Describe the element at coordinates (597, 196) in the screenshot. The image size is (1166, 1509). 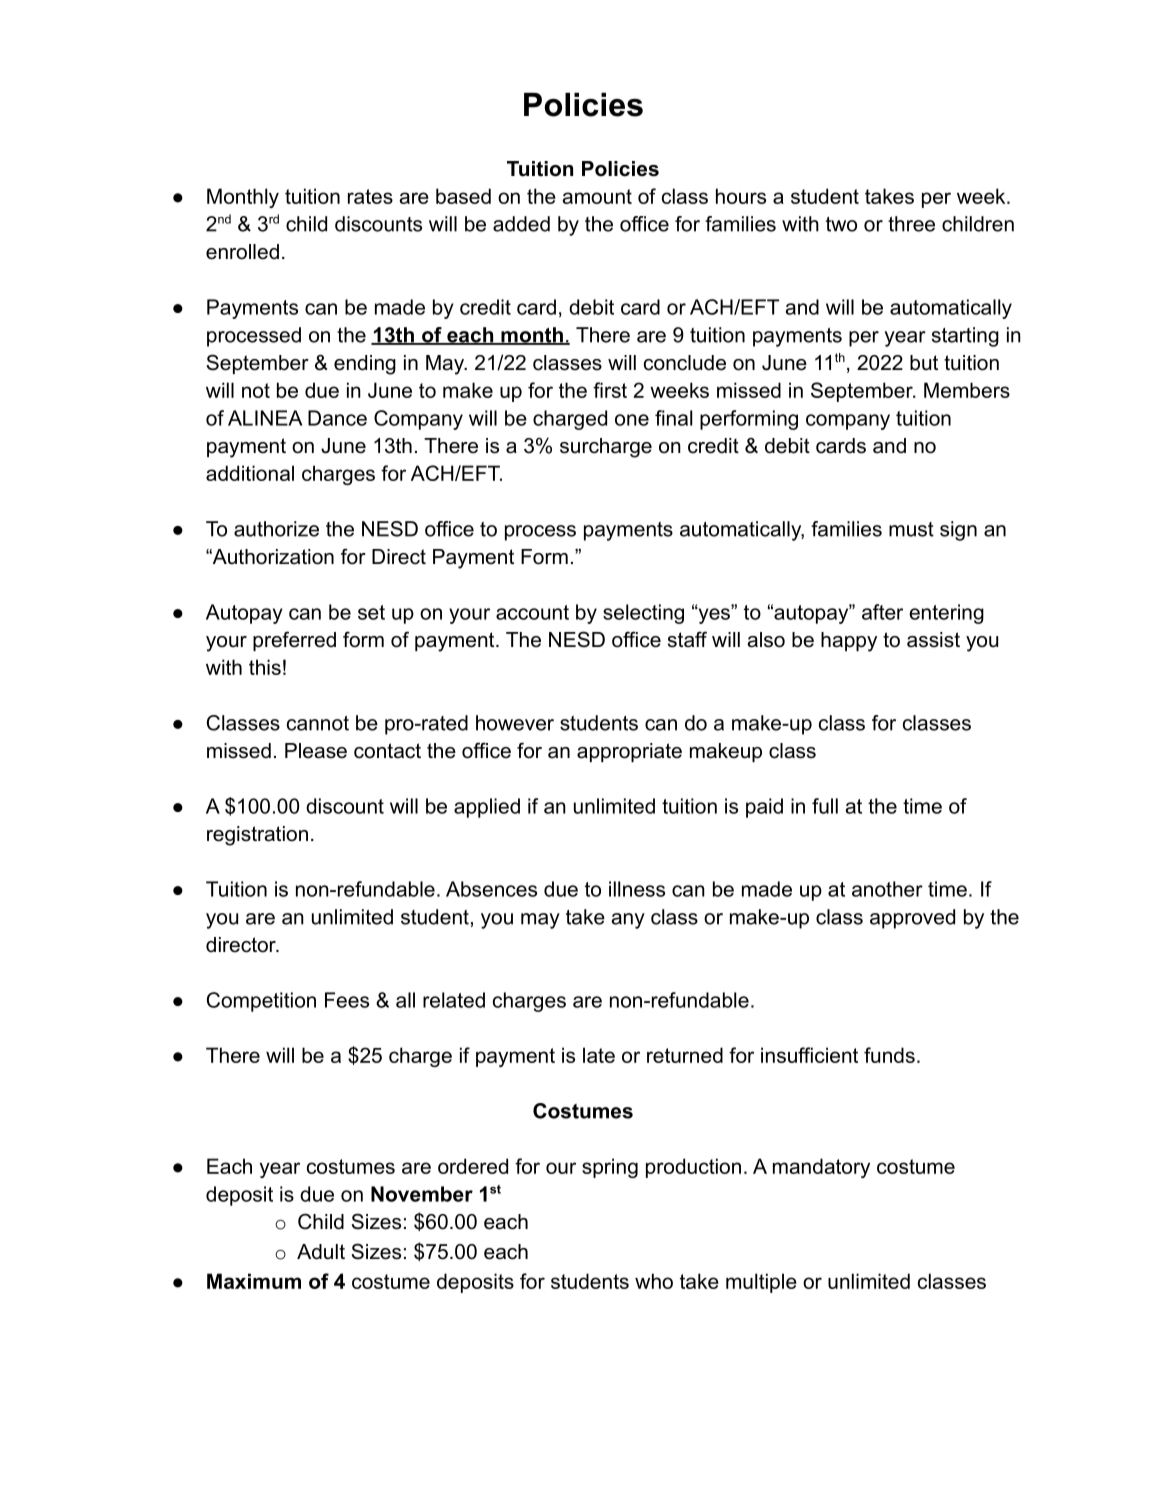
I see `amount` at that location.
